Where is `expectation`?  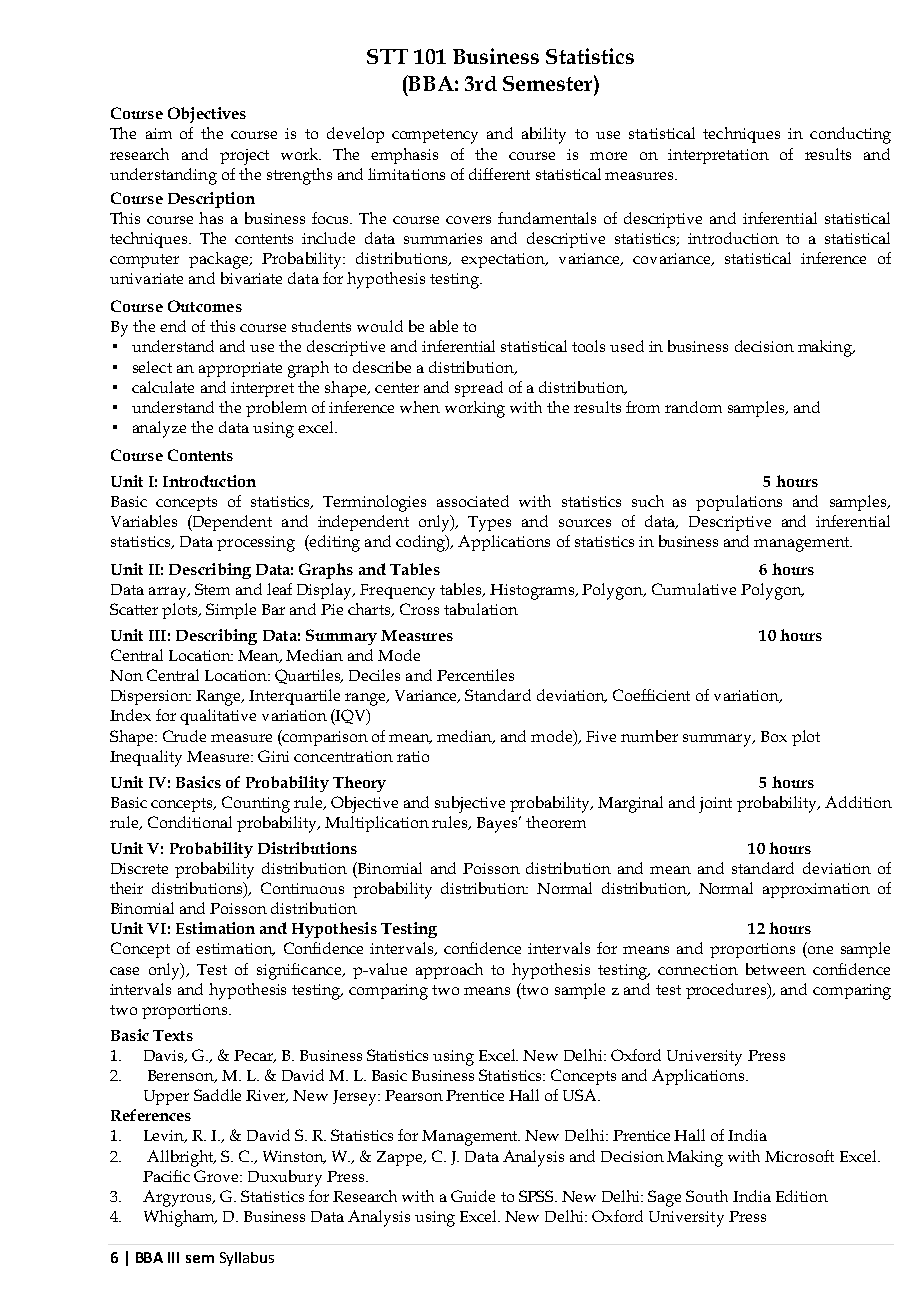 expectation is located at coordinates (504, 260).
